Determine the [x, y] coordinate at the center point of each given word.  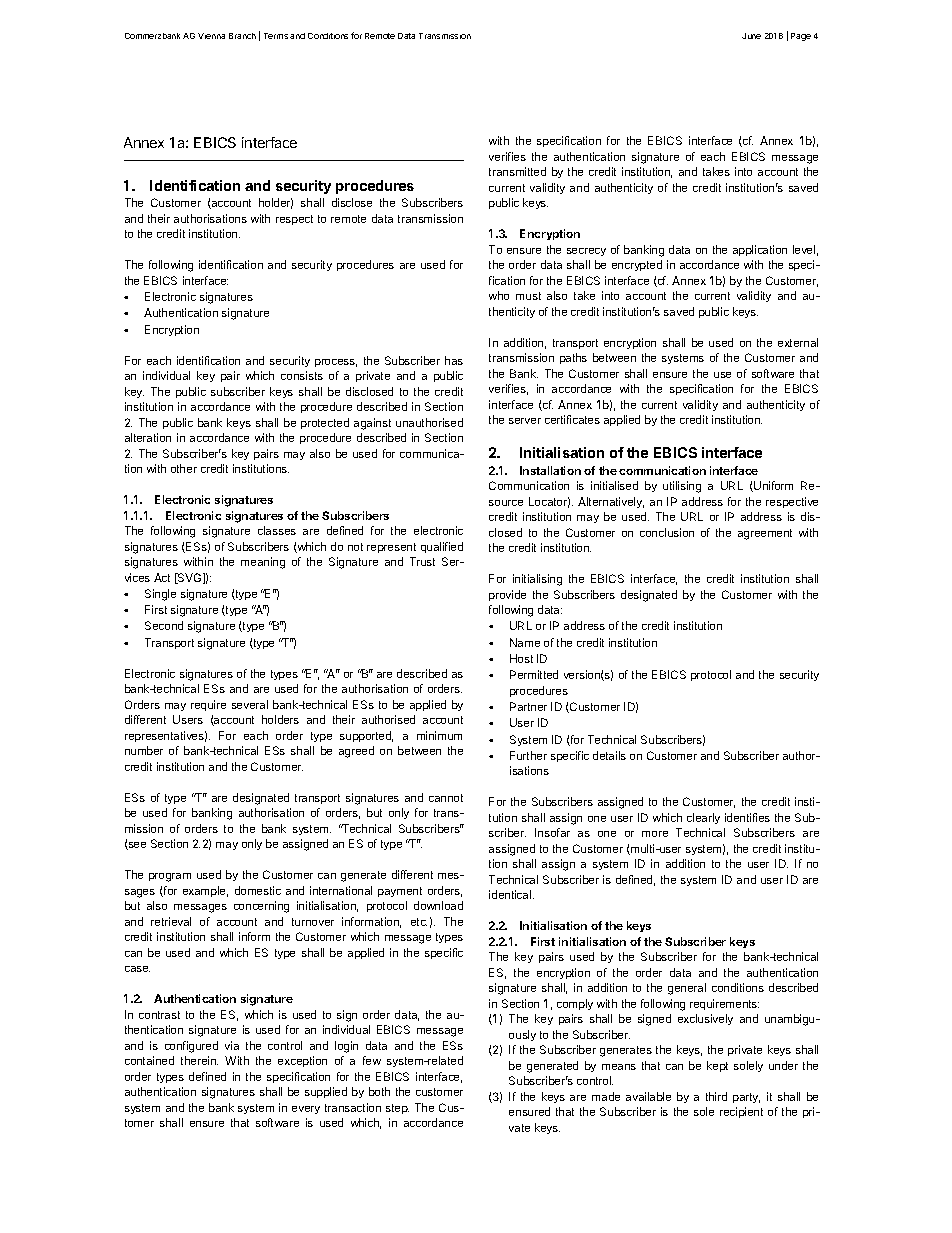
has [454, 360]
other [184, 468]
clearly [703, 818]
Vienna [211, 36]
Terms [276, 36]
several [250, 704]
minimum [439, 735]
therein [199, 1060]
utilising [682, 487]
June [751, 36]
